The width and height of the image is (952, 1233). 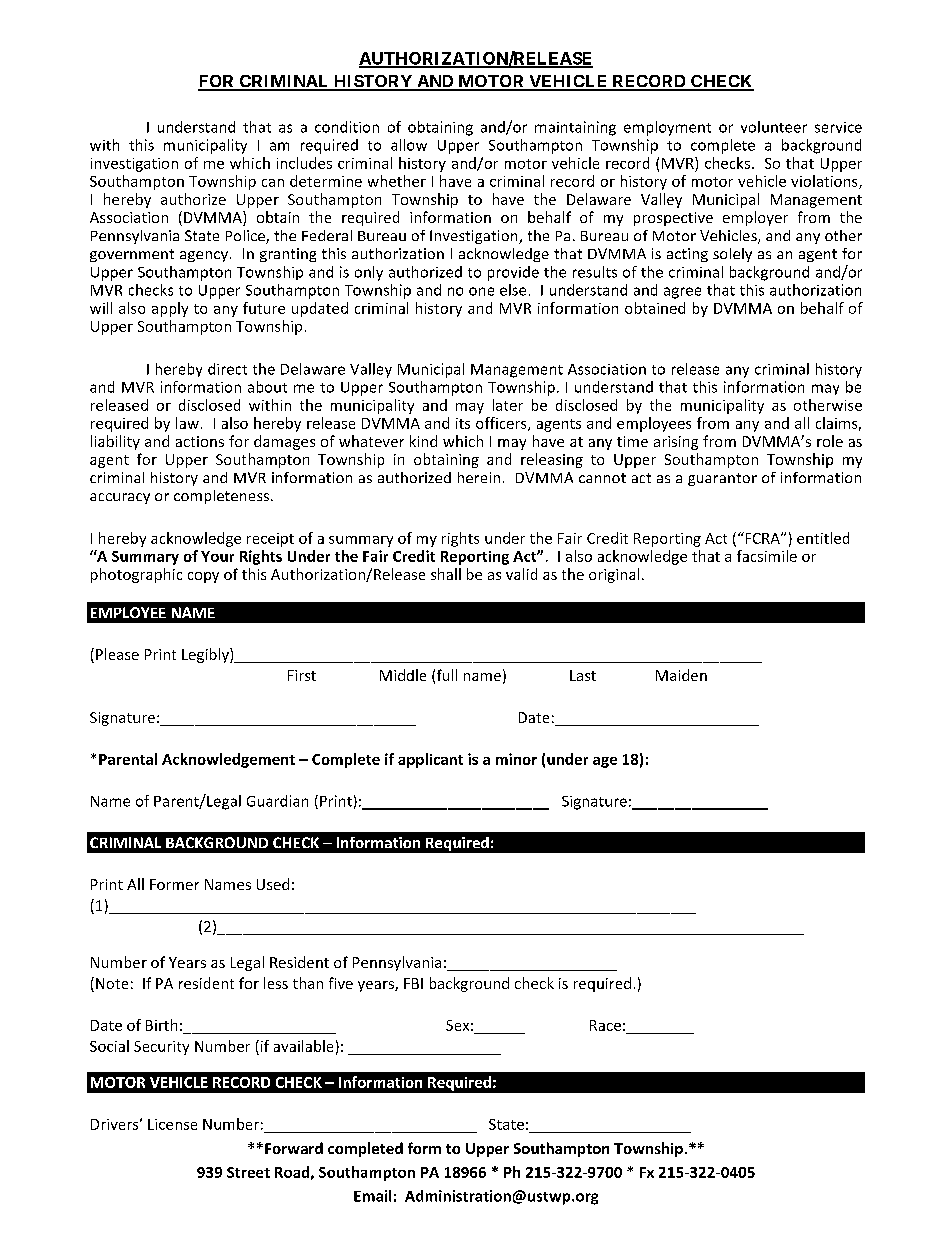 What do you see at coordinates (681, 675) in the image?
I see `Maiden` at bounding box center [681, 675].
